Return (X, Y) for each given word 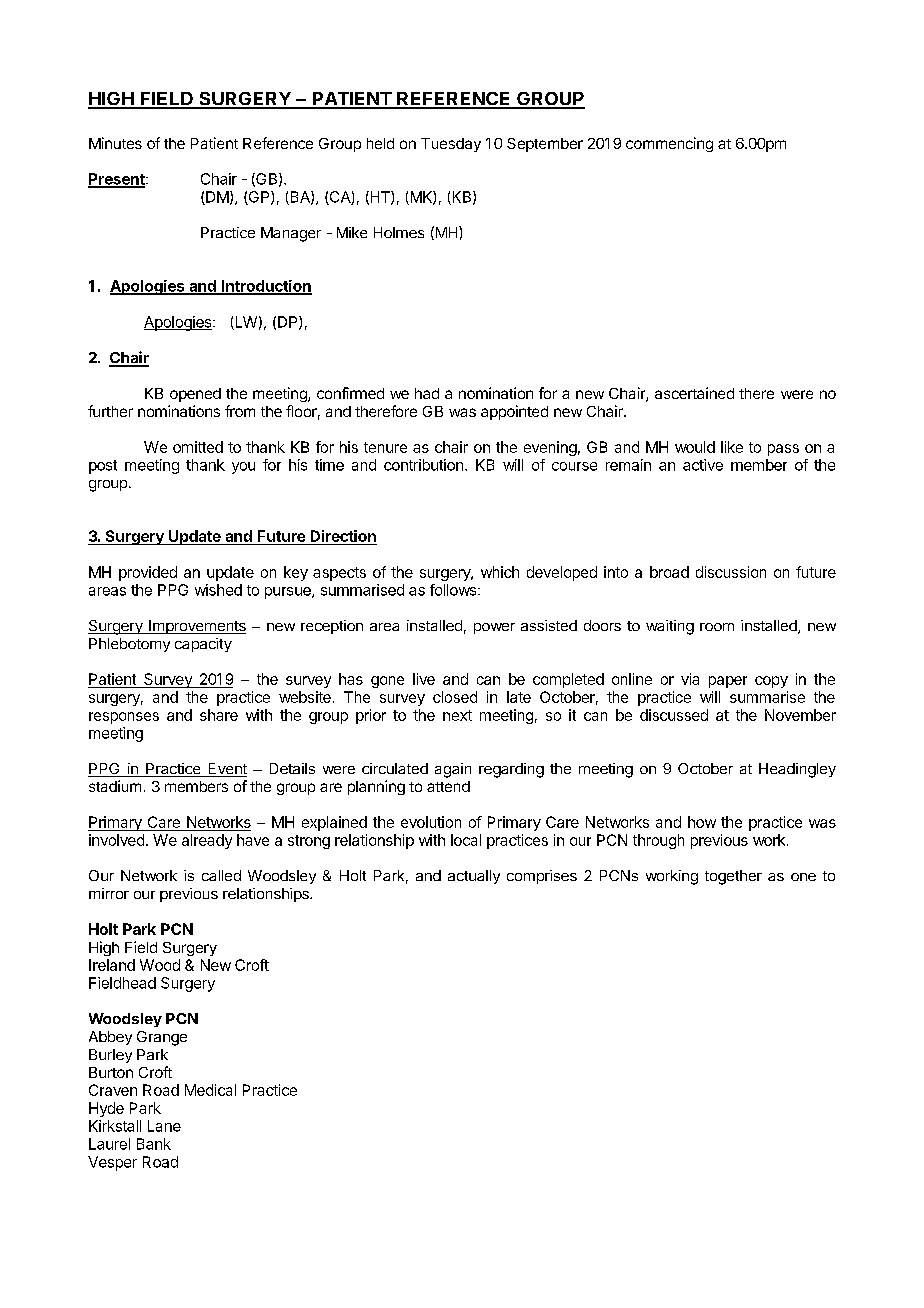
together (733, 877)
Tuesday (451, 145)
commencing (669, 144)
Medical (210, 1090)
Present (117, 180)
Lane (164, 1126)
